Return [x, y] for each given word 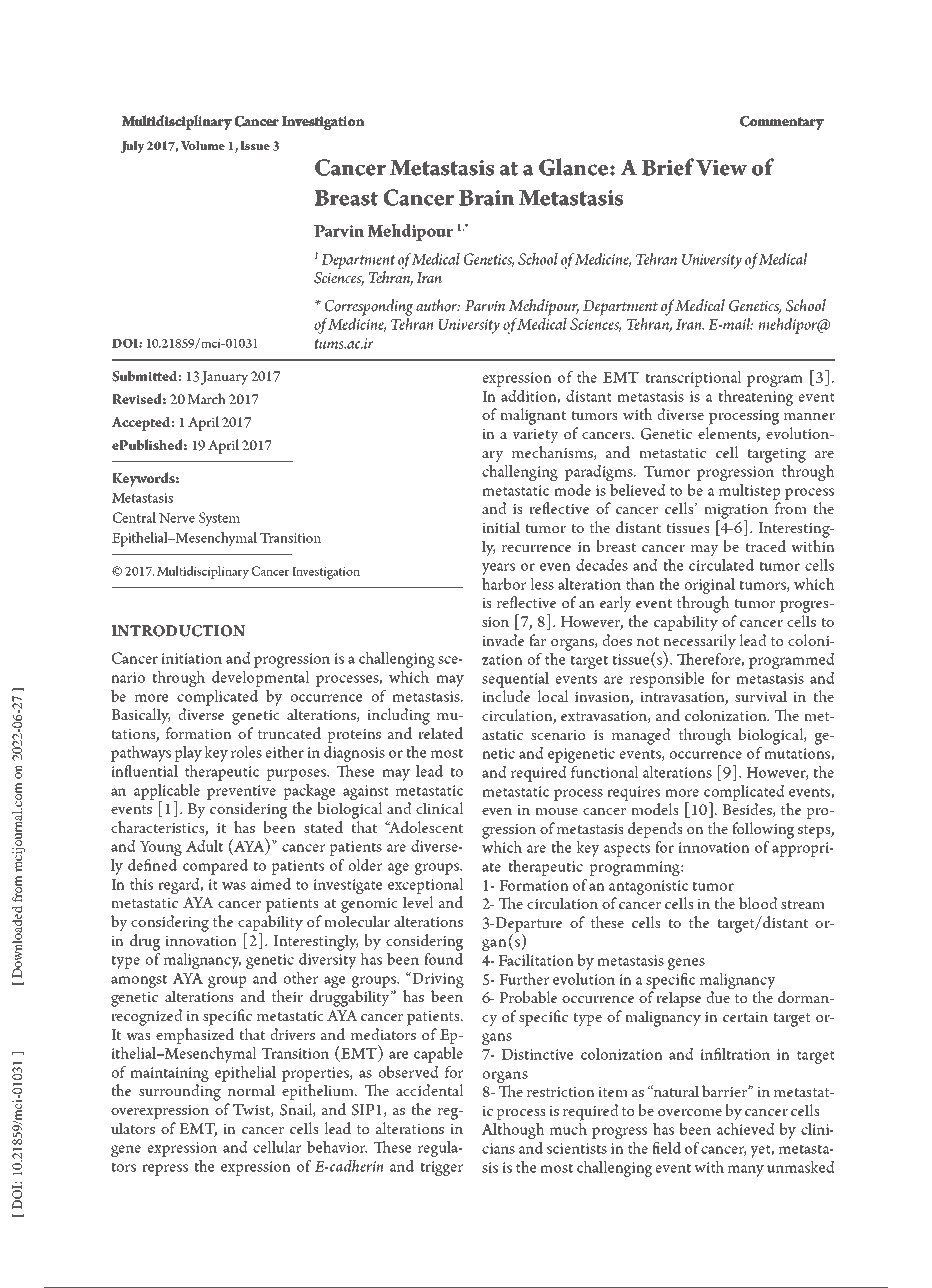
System [219, 519]
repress [165, 1170]
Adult [204, 846]
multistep [749, 492]
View [721, 168]
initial [501, 527]
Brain [487, 198]
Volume [202, 145]
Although [513, 1131]
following [763, 830]
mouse [556, 811]
